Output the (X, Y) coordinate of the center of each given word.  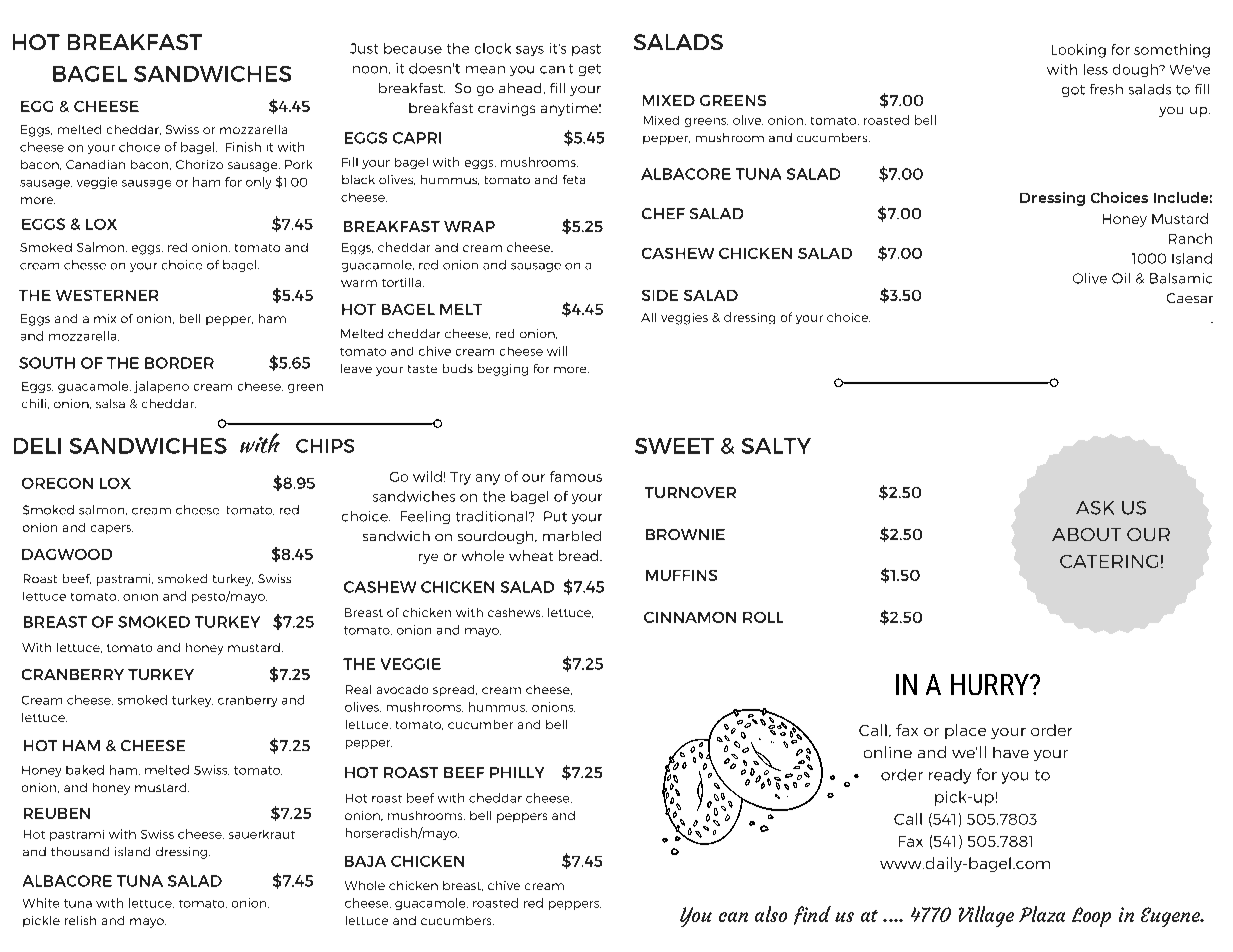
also (771, 914)
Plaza (1042, 914)
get (590, 70)
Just (364, 48)
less (1096, 69)
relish (80, 920)
